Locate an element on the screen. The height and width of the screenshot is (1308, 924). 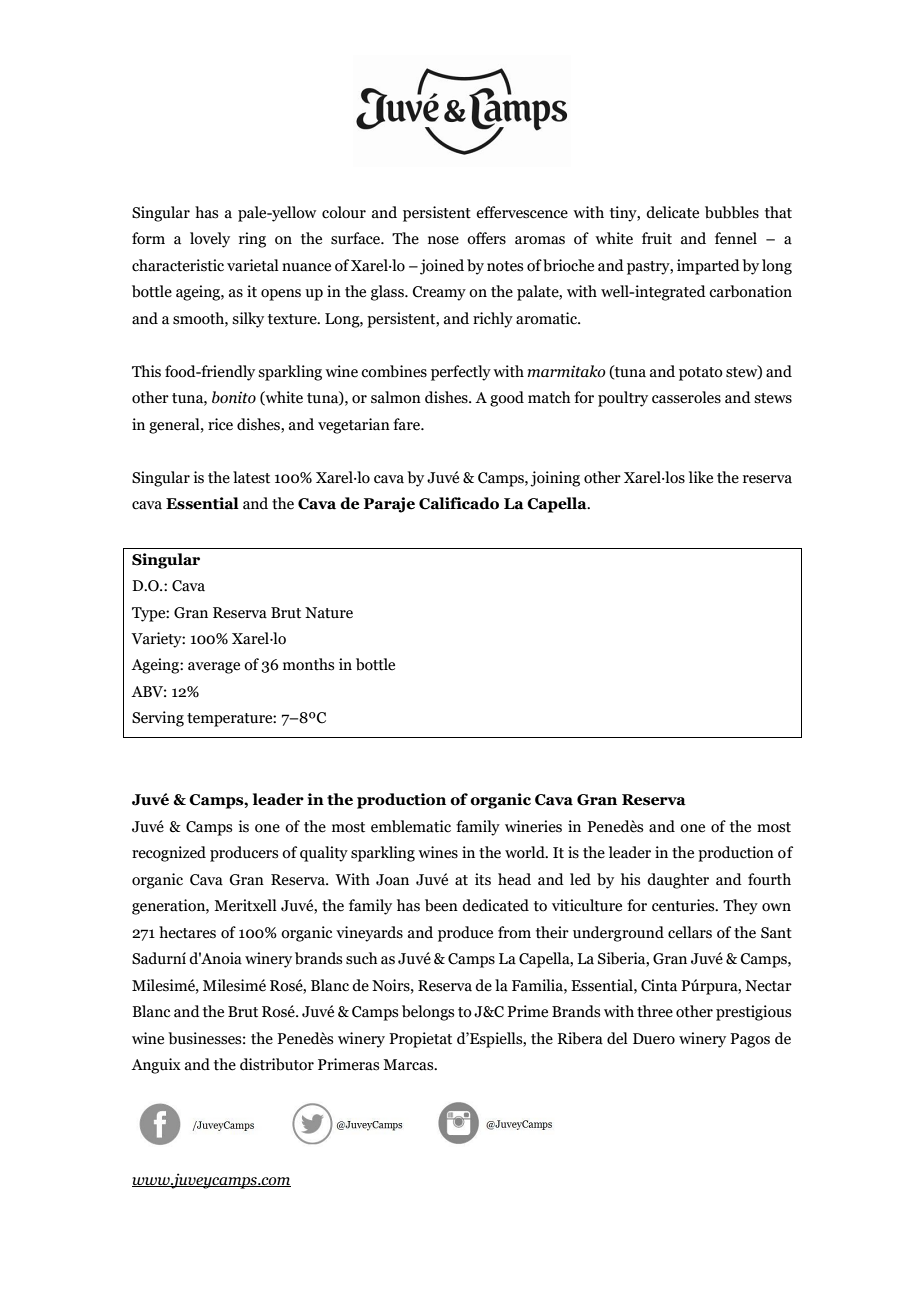
emblematic is located at coordinates (411, 826).
